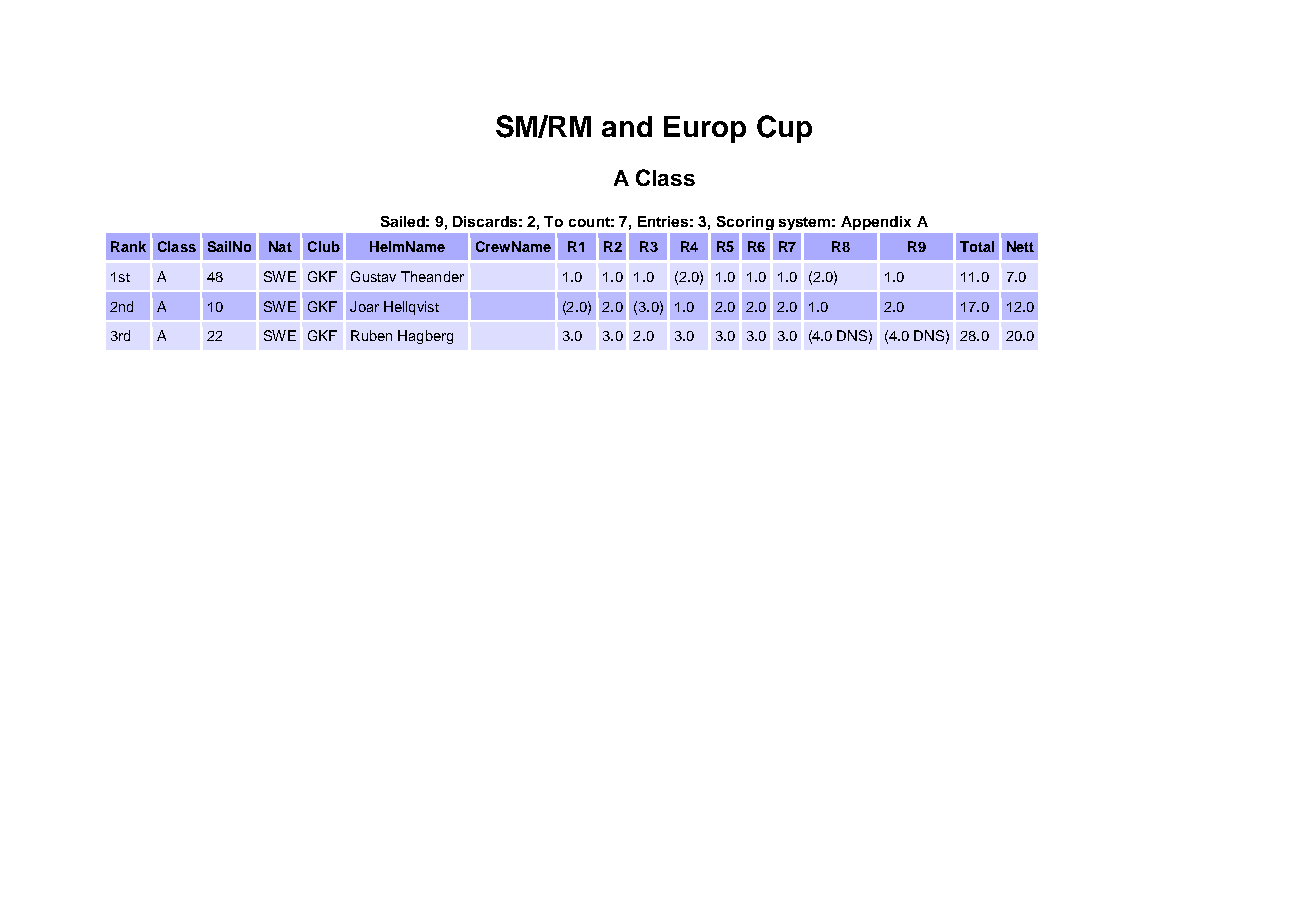 This image has height=924, width=1308. Describe the element at coordinates (977, 246) in the image. I see `Total` at that location.
